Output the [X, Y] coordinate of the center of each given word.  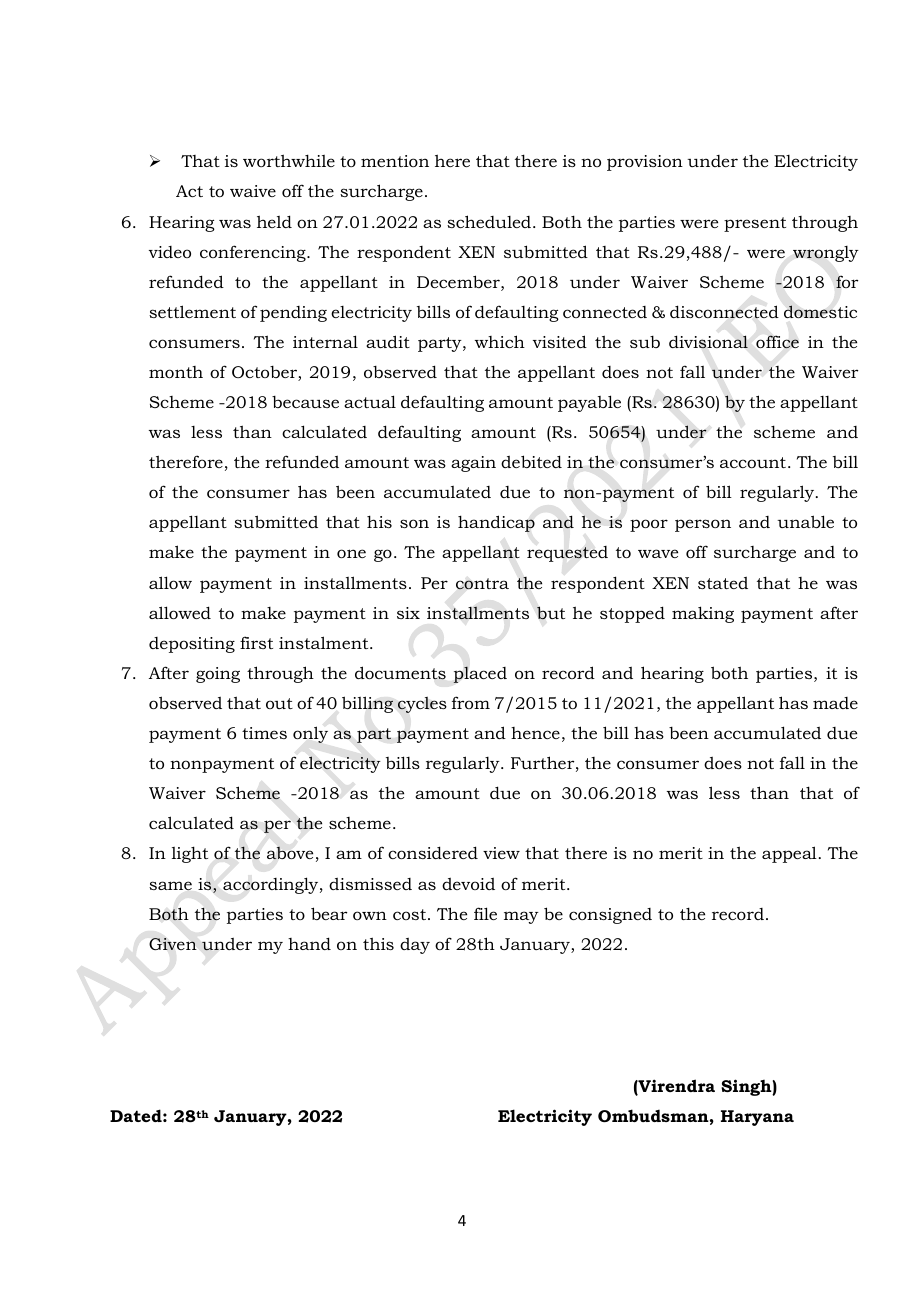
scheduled [490, 221]
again [473, 464]
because [305, 402]
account [753, 462]
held [274, 221]
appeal [789, 854]
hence [535, 733]
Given [173, 944]
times [264, 733]
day [415, 946]
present [755, 224]
